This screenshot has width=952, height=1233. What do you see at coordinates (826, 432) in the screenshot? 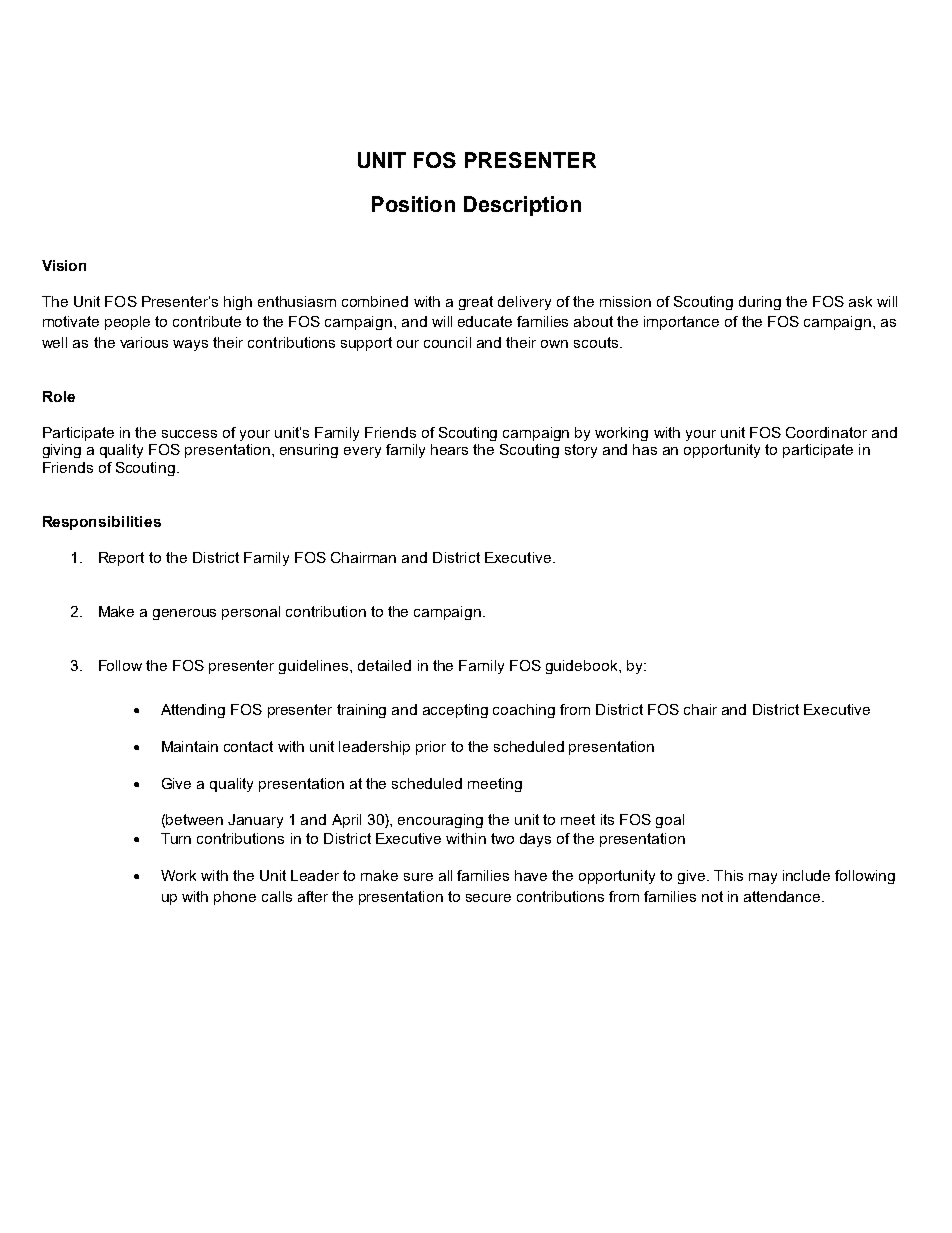
I see `Coordinator` at bounding box center [826, 432].
